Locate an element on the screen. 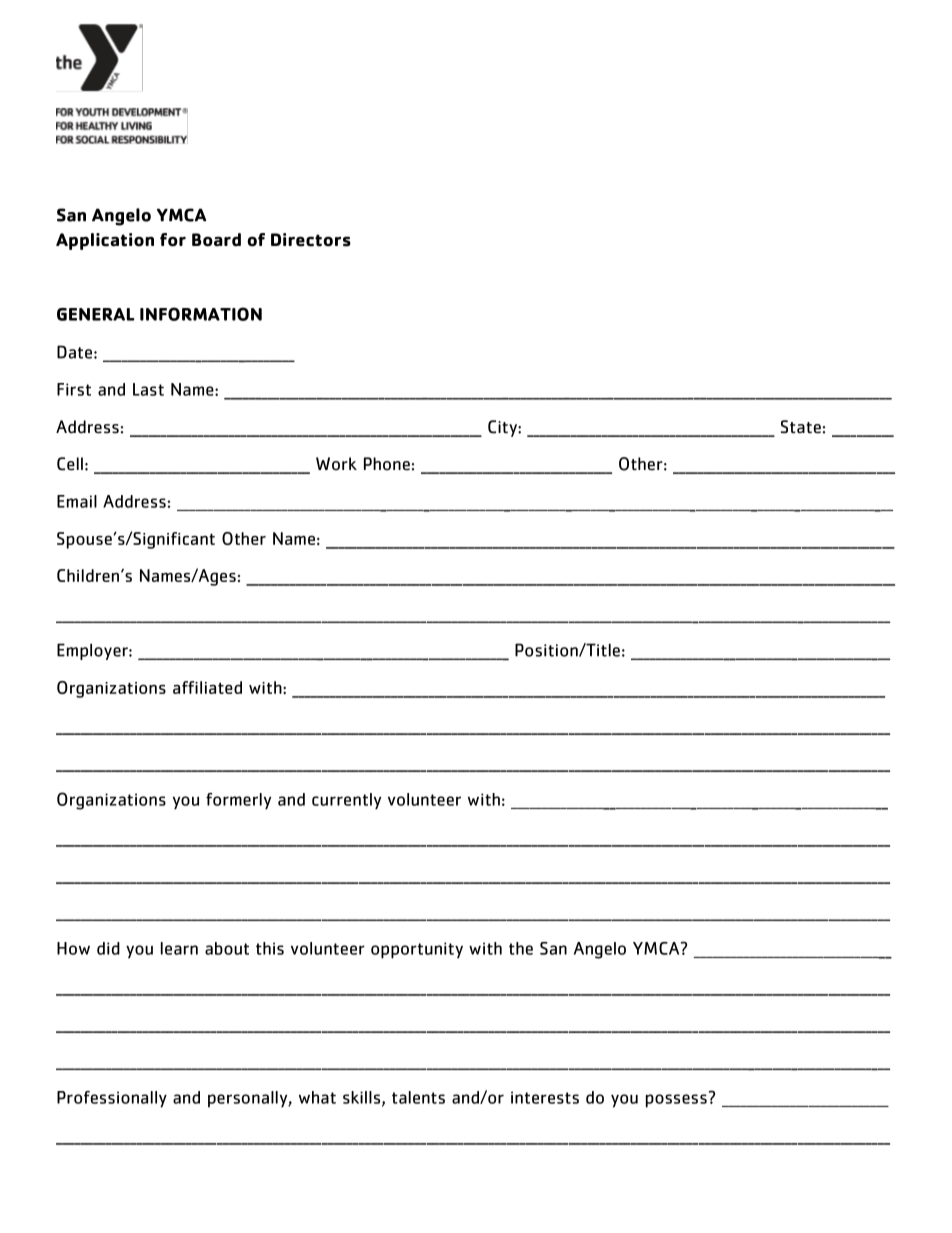 This screenshot has width=952, height=1233. opportunity is located at coordinates (417, 950).
